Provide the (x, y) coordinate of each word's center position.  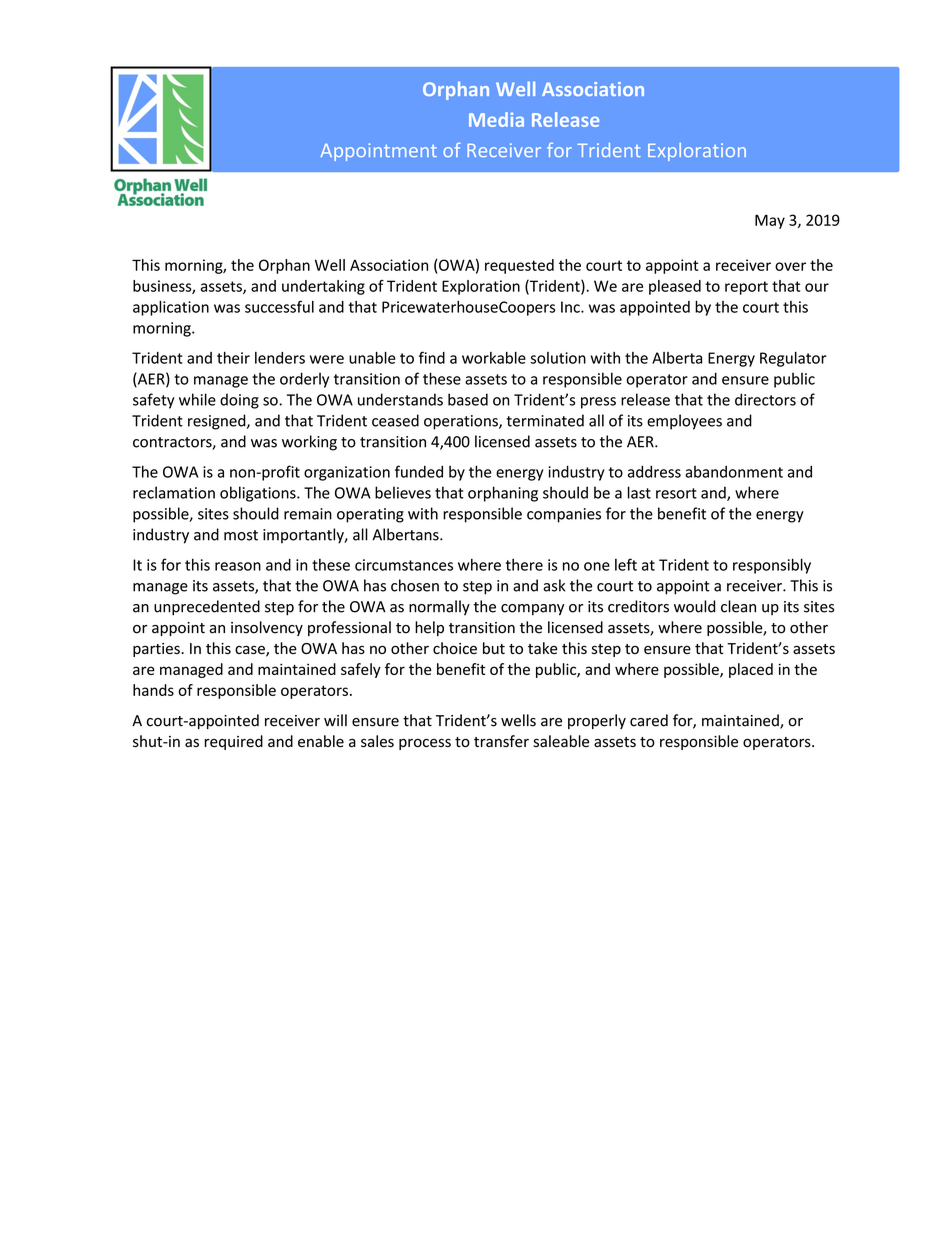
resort (676, 493)
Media (496, 119)
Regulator (793, 359)
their (233, 358)
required (234, 742)
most (241, 535)
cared (649, 720)
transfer (501, 741)
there (524, 564)
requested (519, 266)
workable (494, 358)
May (770, 221)
